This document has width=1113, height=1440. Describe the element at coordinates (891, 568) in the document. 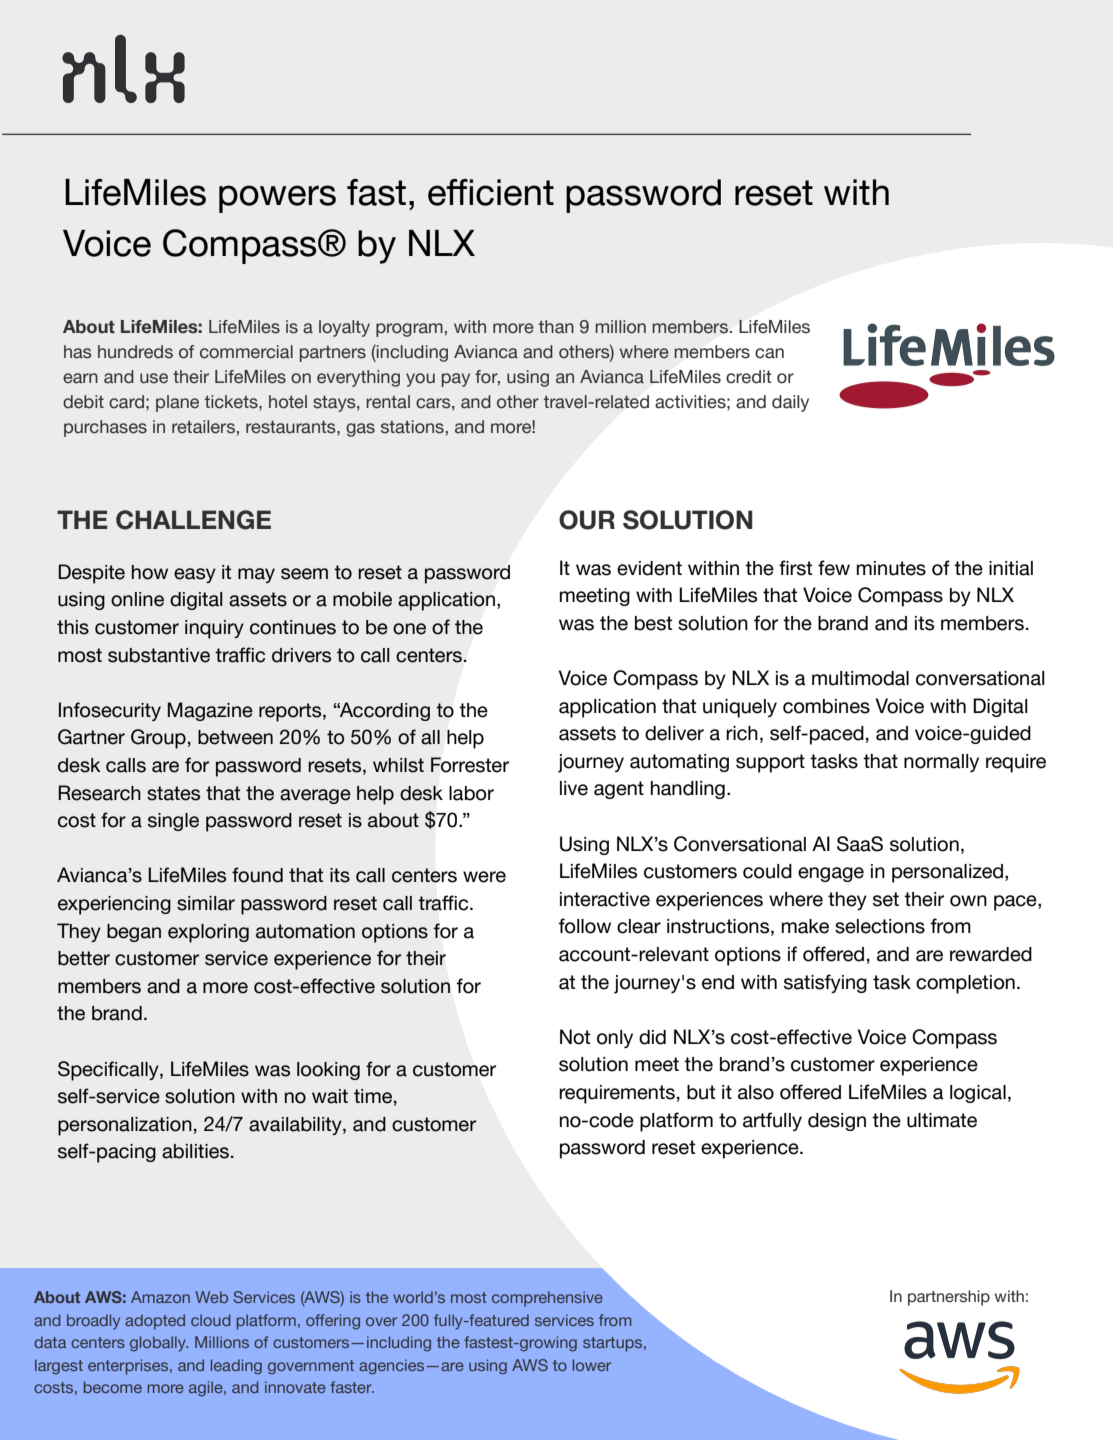

I see `minutes` at that location.
